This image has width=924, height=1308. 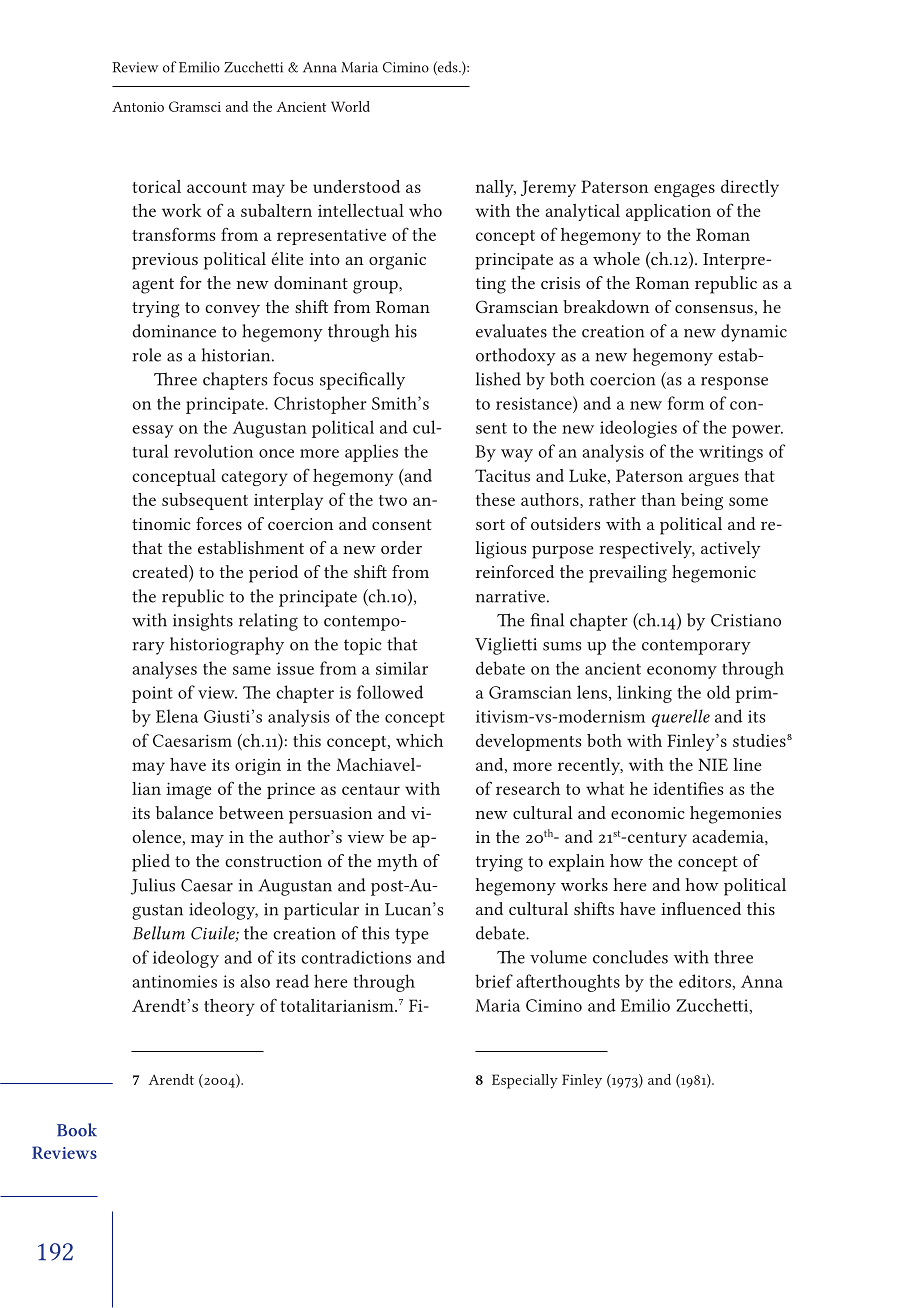 I want to click on World, so click(x=350, y=106).
